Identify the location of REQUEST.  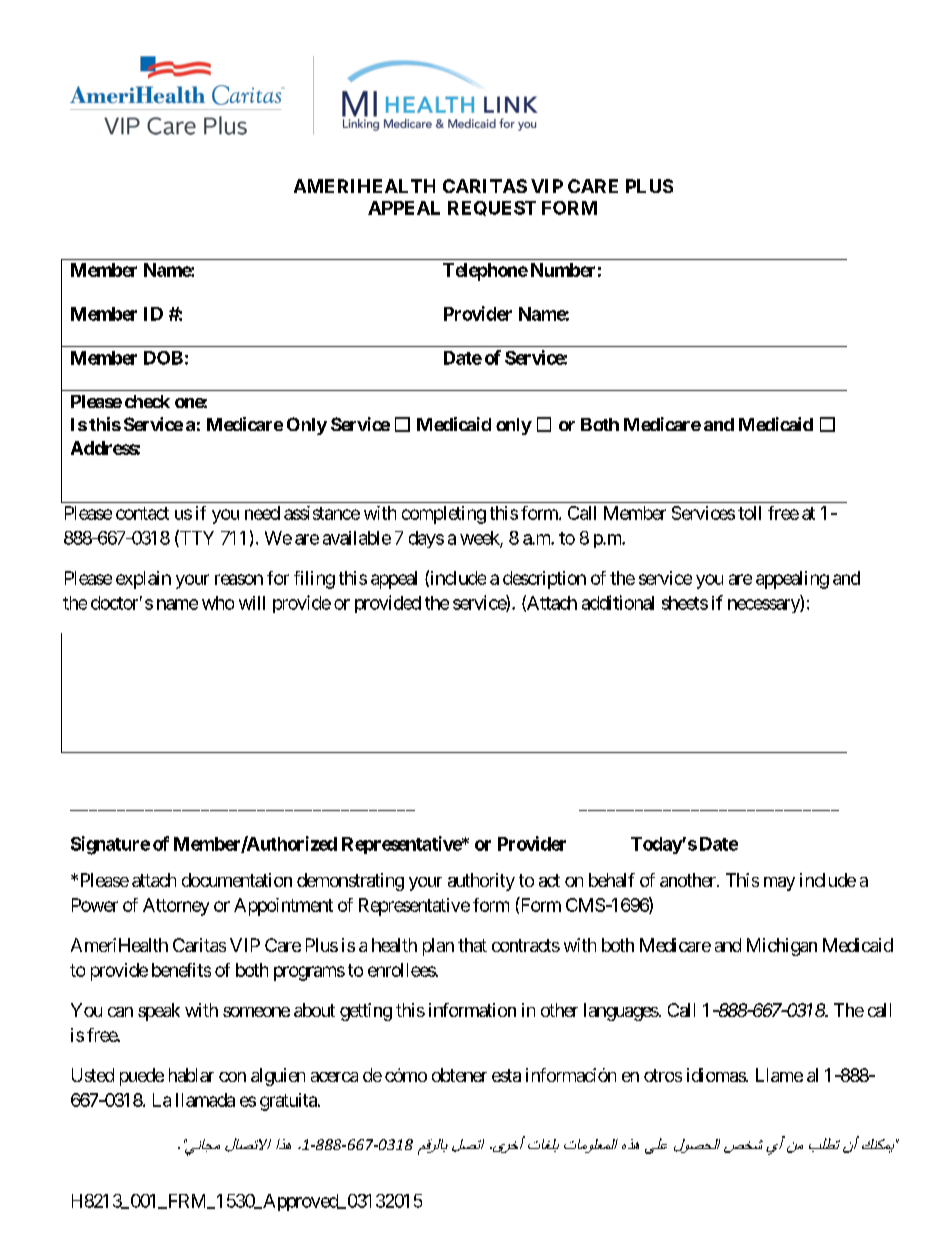
(492, 208).
